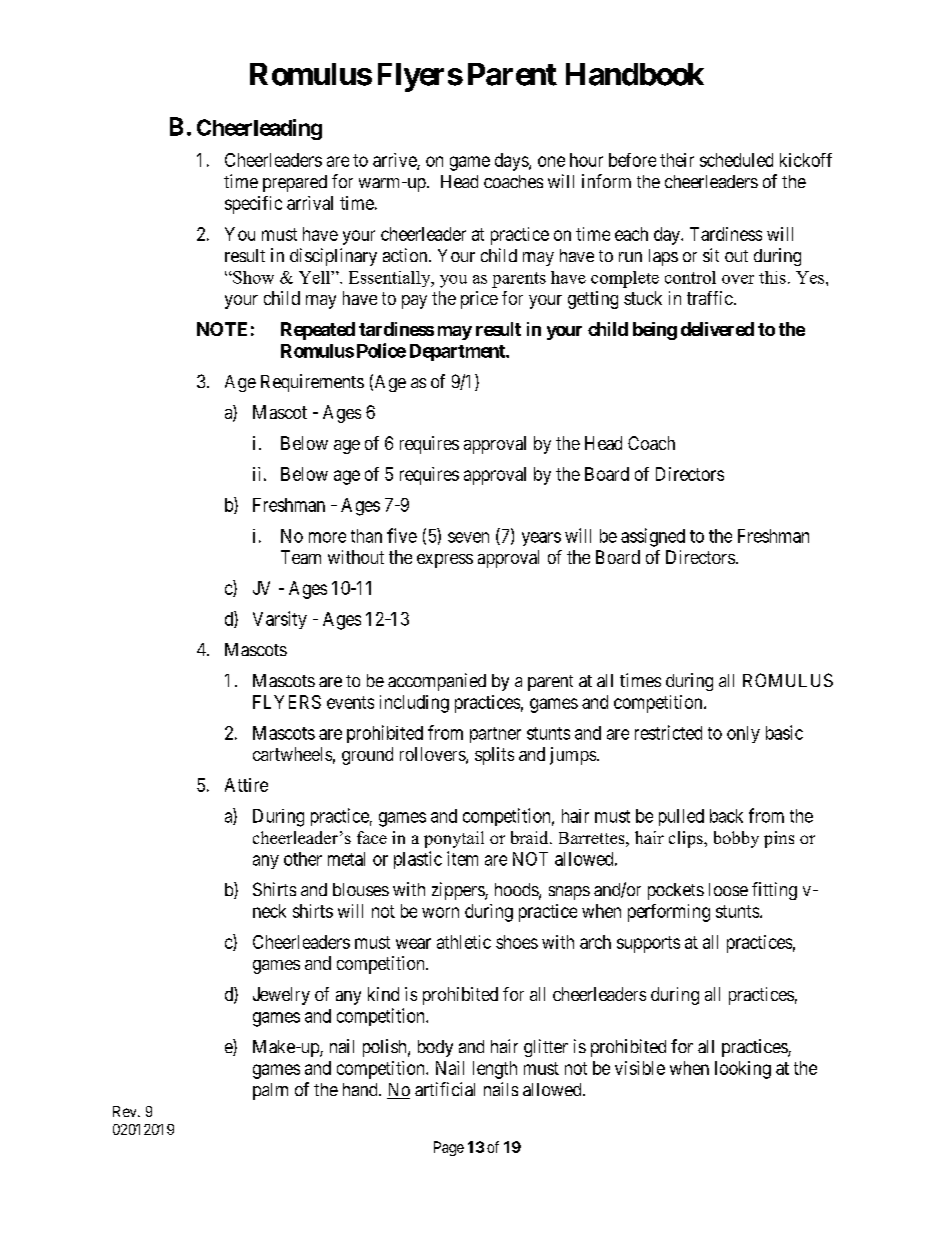  What do you see at coordinates (270, 1091) in the screenshot?
I see `palm` at bounding box center [270, 1091].
